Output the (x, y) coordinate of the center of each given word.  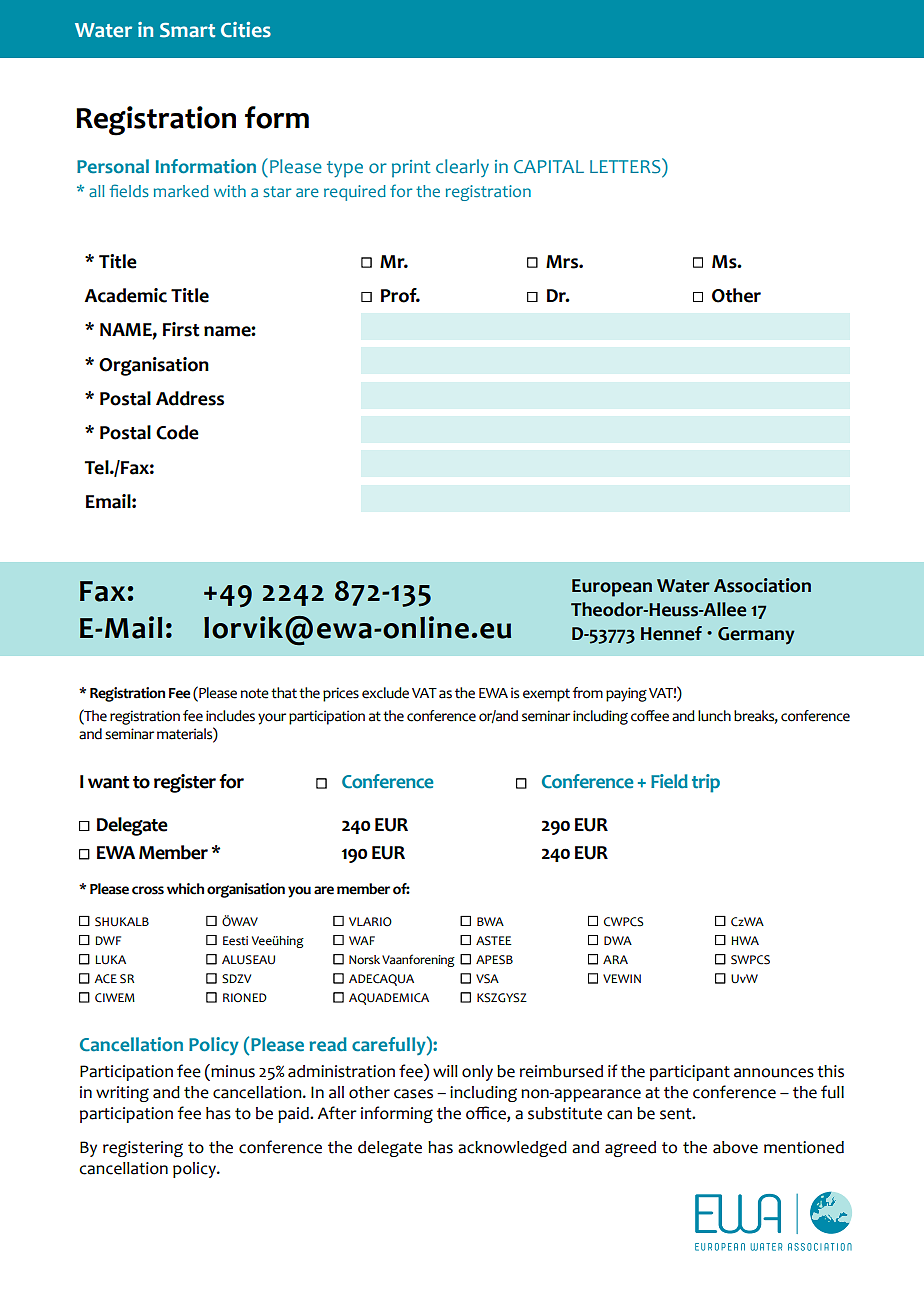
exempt (546, 695)
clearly (462, 168)
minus (232, 1071)
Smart (187, 30)
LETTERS (626, 166)
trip (706, 783)
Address (190, 398)
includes (230, 716)
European (612, 588)
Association (762, 585)
